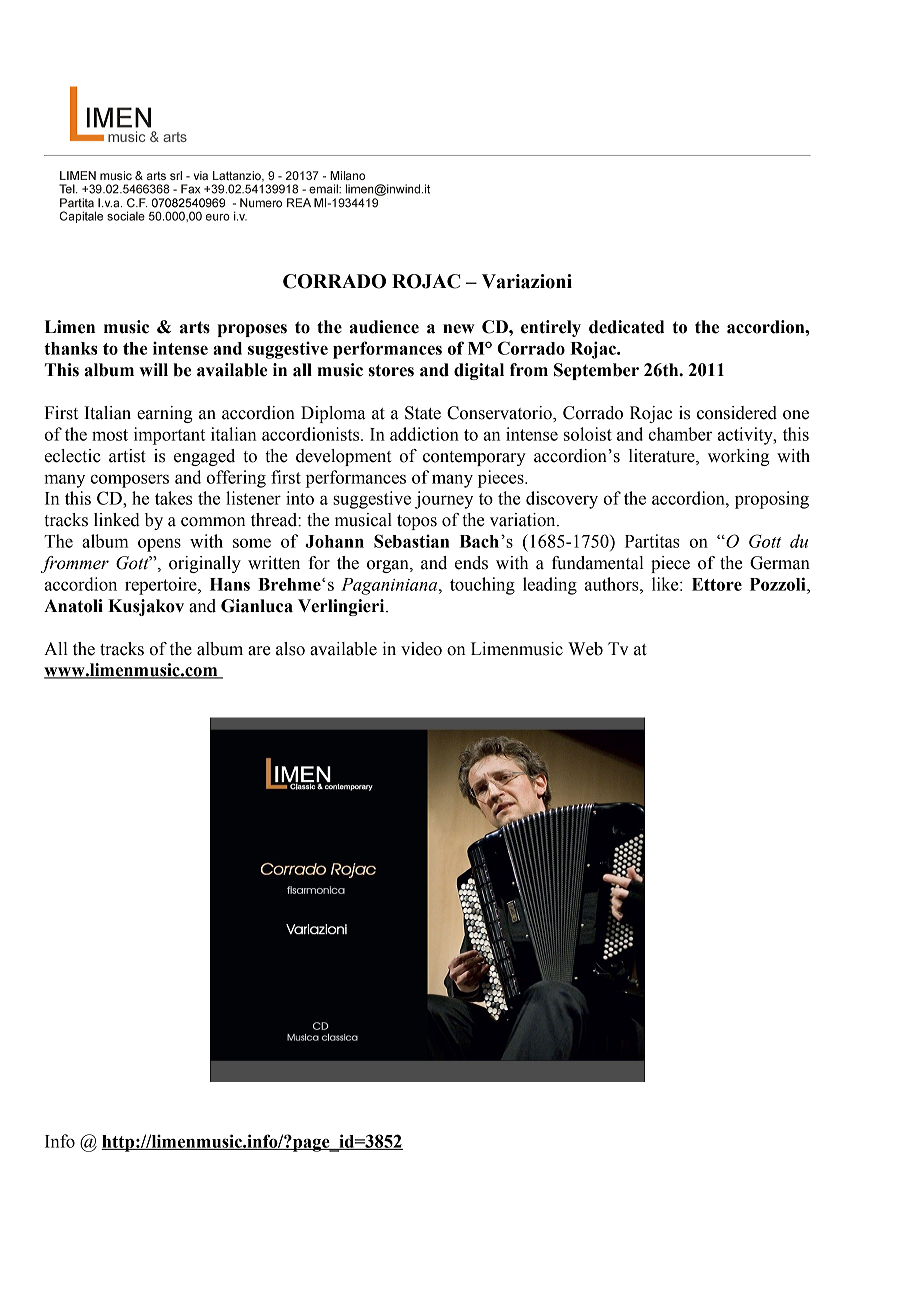 Image resolution: width=924 pixels, height=1308 pixels. Describe the element at coordinates (780, 563) in the image. I see `German` at that location.
